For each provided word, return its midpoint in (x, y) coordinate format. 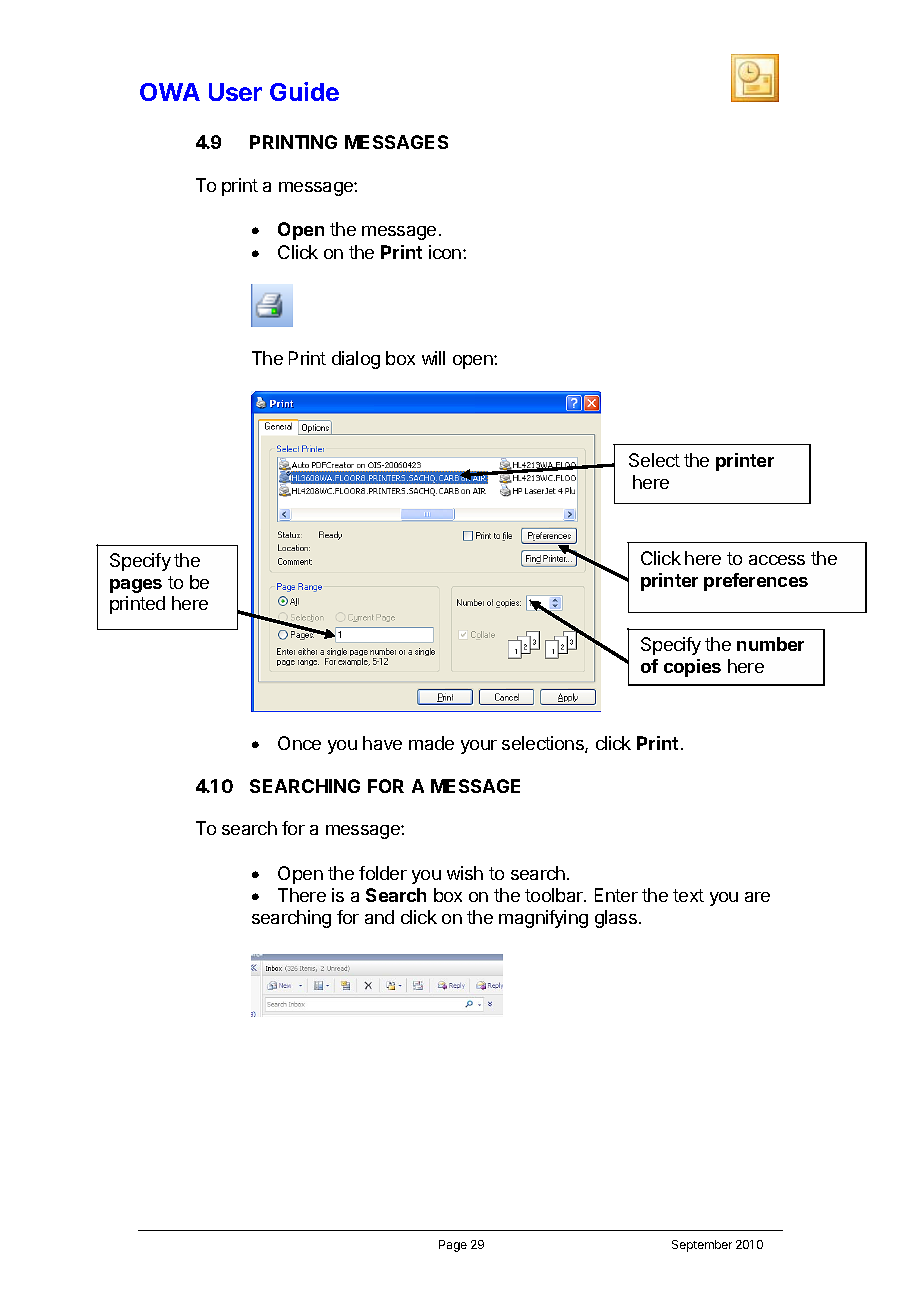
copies (692, 668)
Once (299, 743)
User (235, 92)
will (433, 358)
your (479, 747)
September (702, 1246)
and (379, 917)
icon (446, 252)
